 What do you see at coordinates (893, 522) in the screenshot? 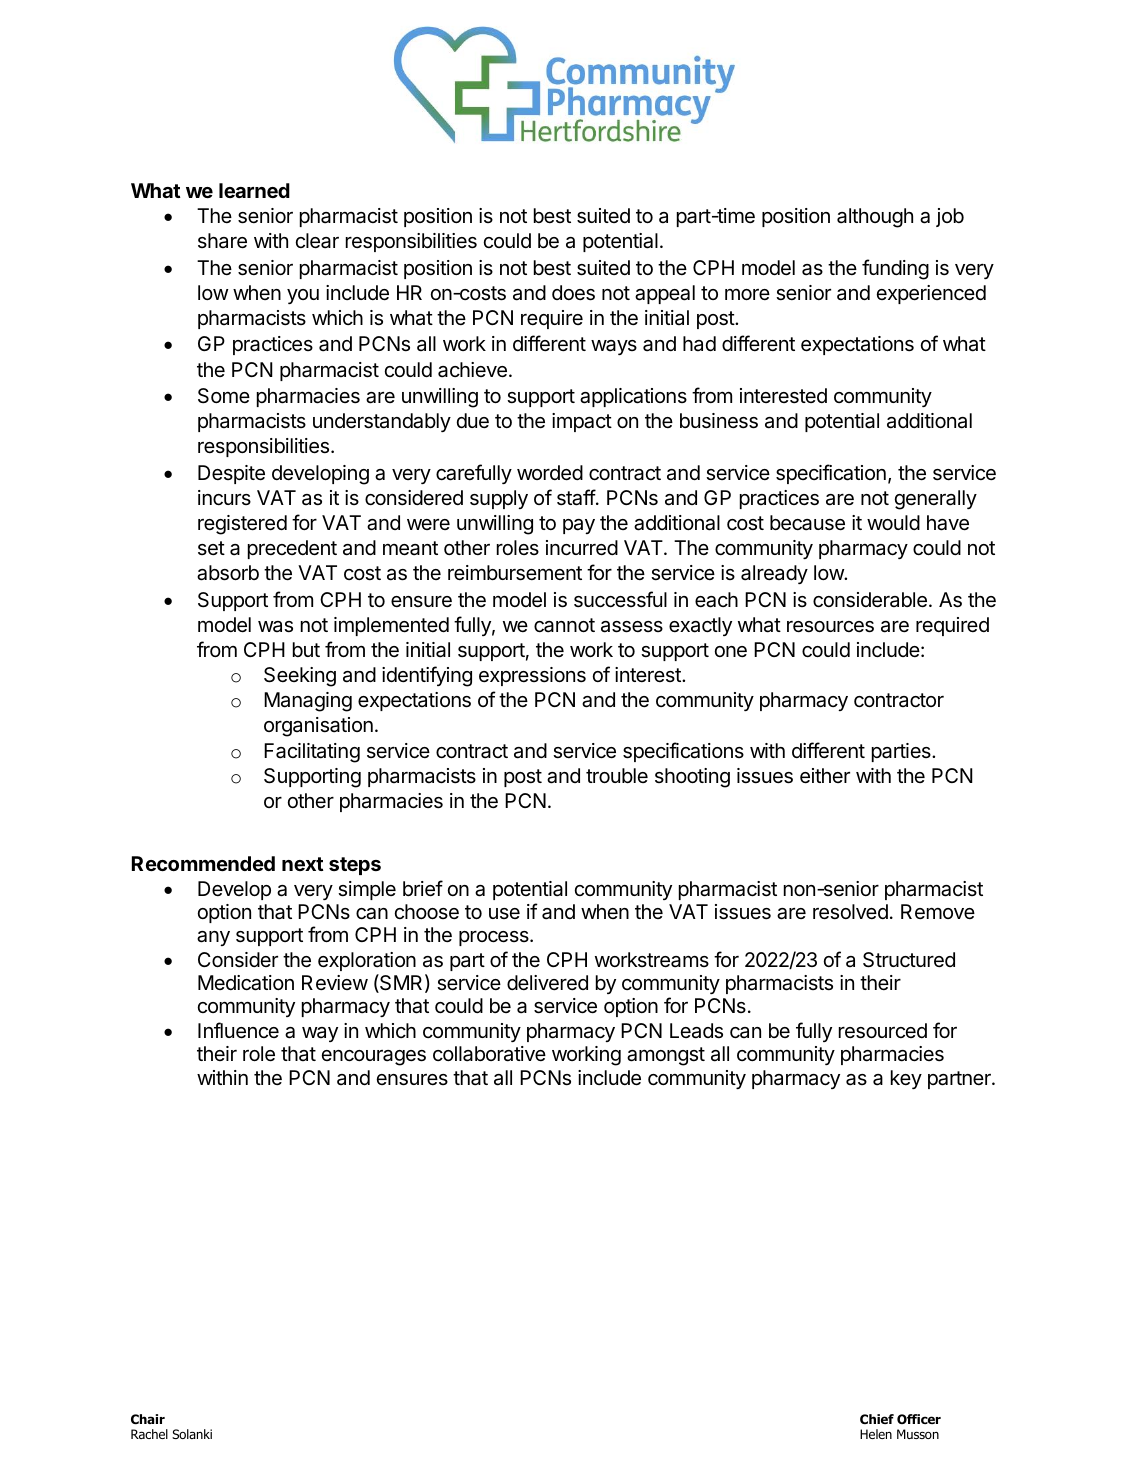
I see `would` at bounding box center [893, 522].
